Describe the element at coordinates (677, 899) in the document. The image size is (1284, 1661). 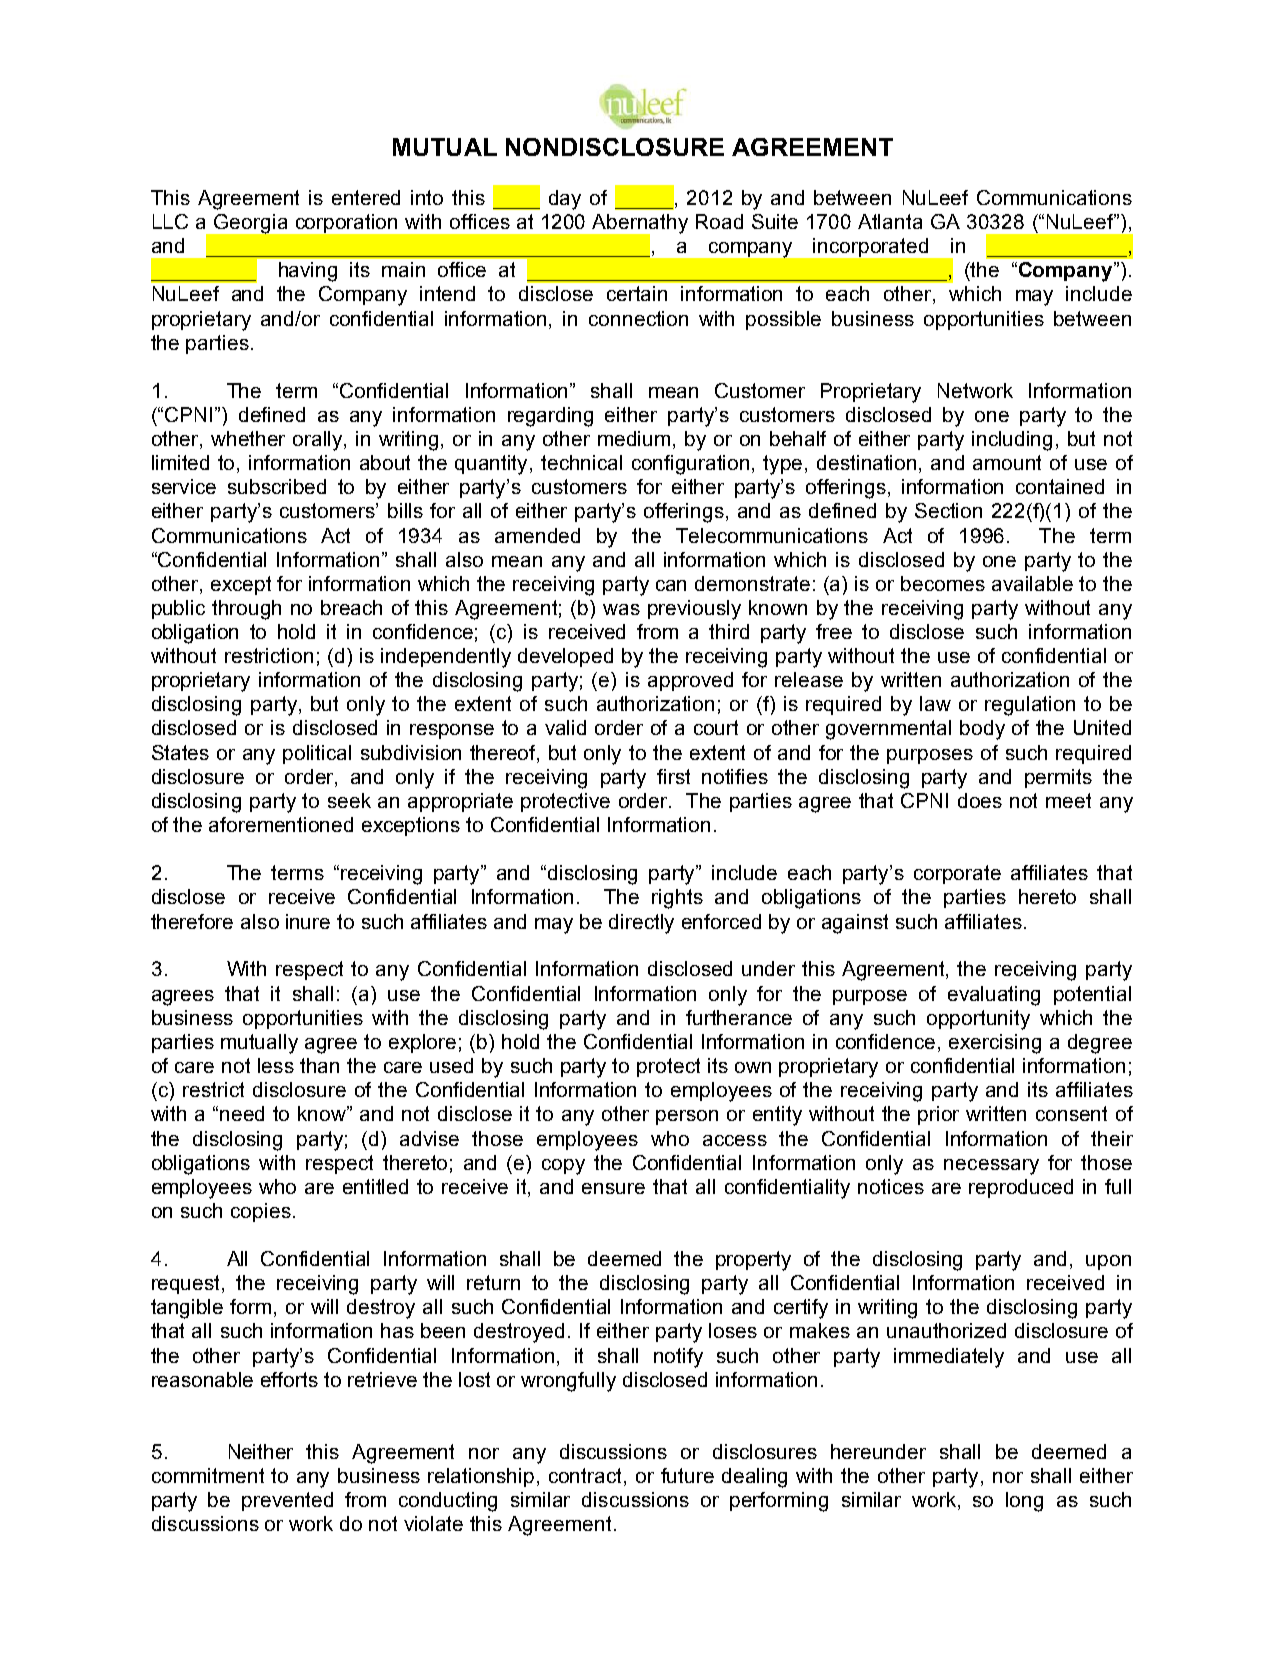
I see `rights` at that location.
